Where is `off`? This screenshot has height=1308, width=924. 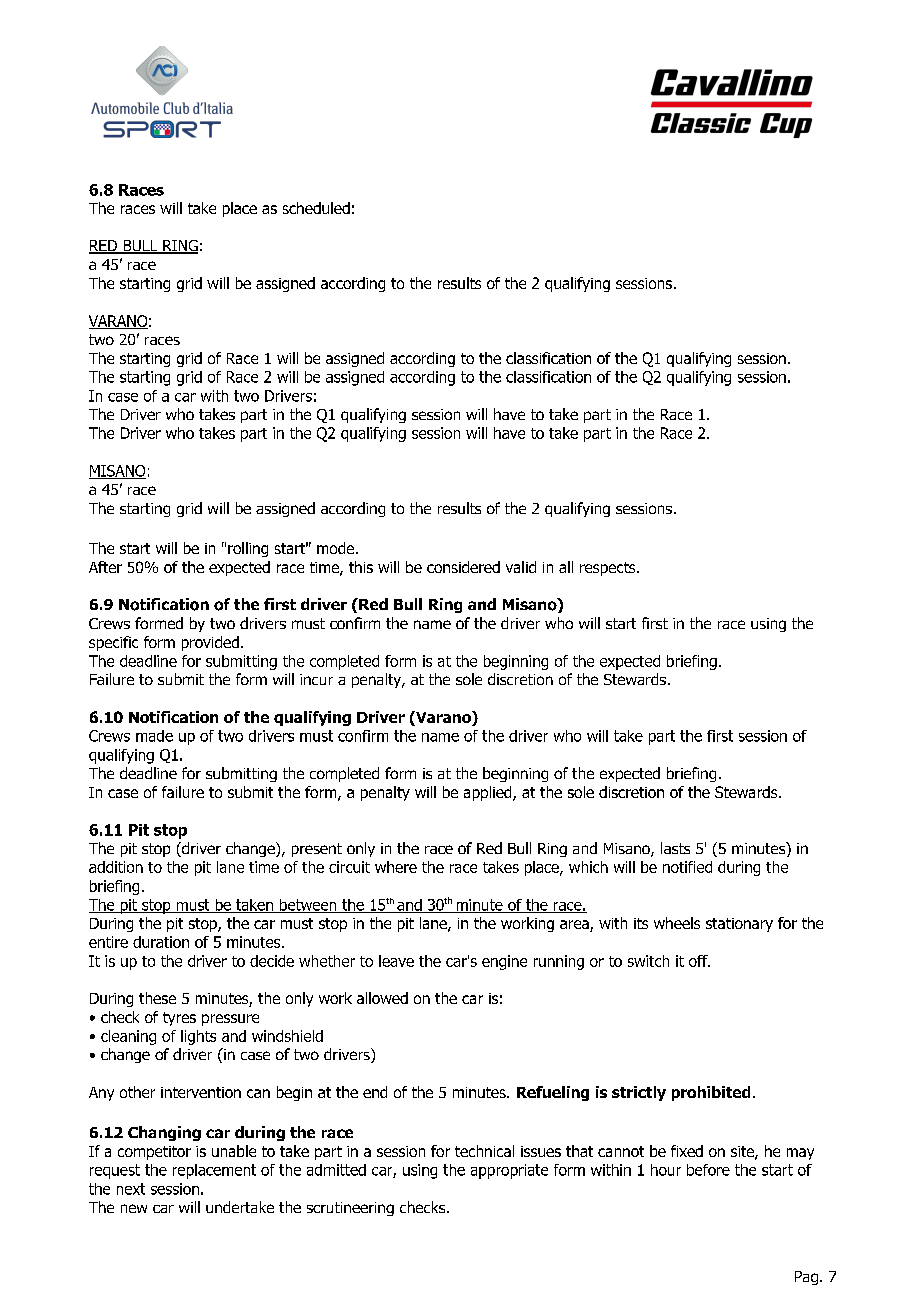 off is located at coordinates (699, 961).
